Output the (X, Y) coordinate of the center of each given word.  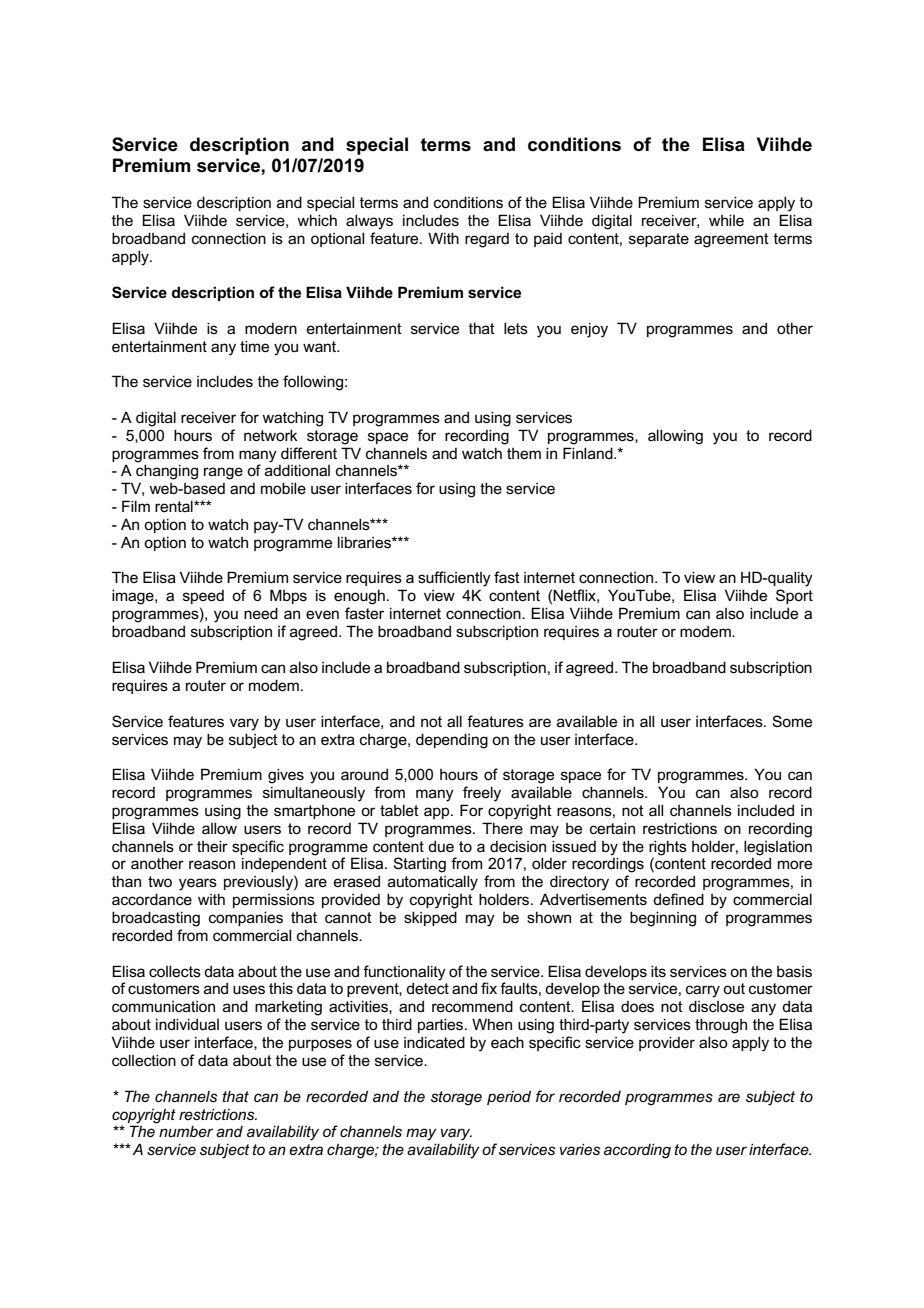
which (317, 220)
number (186, 1131)
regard (487, 240)
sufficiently (454, 579)
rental (175, 506)
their (212, 846)
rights (668, 848)
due (441, 846)
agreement (731, 240)
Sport (794, 596)
